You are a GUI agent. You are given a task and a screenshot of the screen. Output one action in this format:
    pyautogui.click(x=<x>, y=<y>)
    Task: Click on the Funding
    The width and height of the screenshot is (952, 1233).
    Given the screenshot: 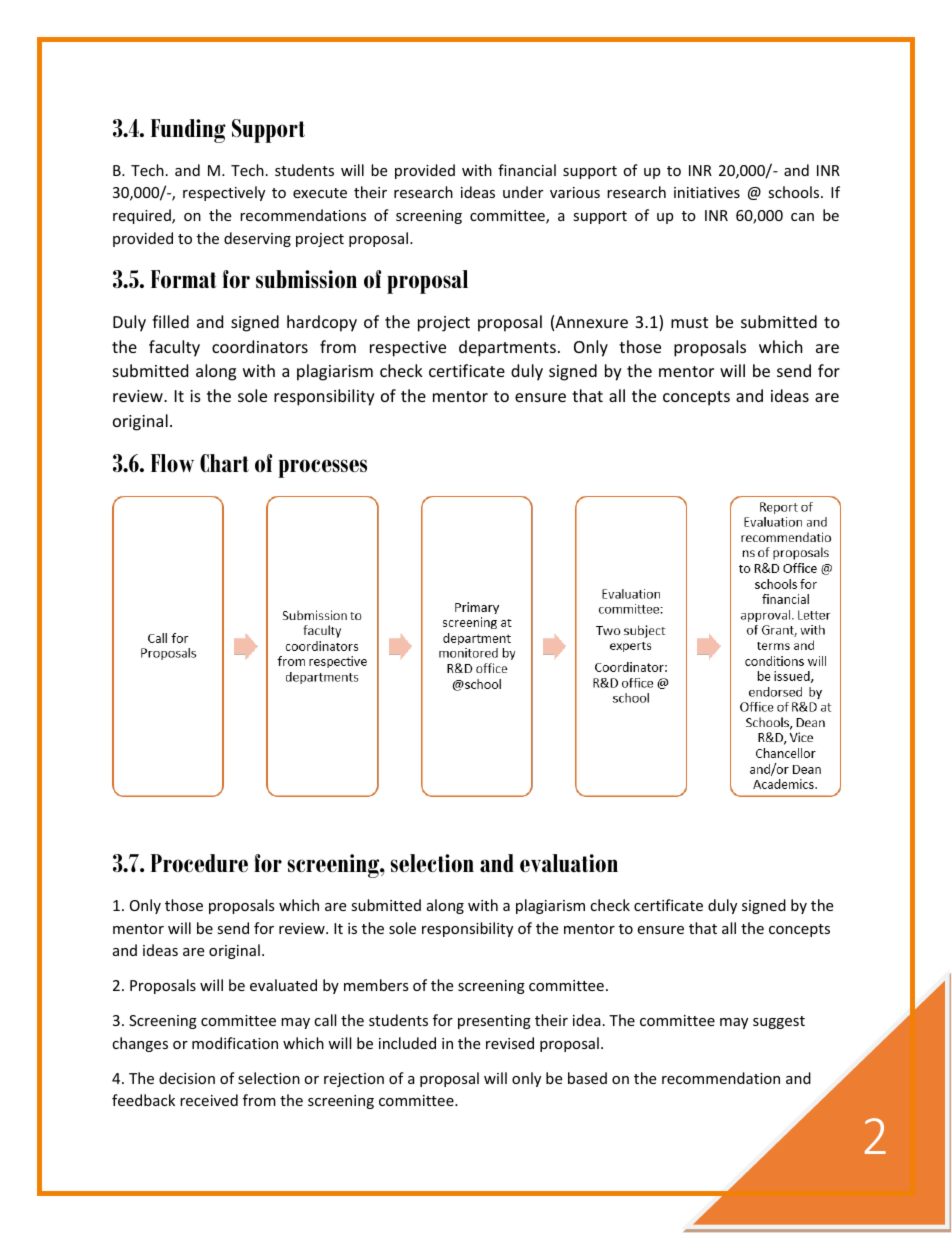 What is the action you would take?
    pyautogui.click(x=188, y=131)
